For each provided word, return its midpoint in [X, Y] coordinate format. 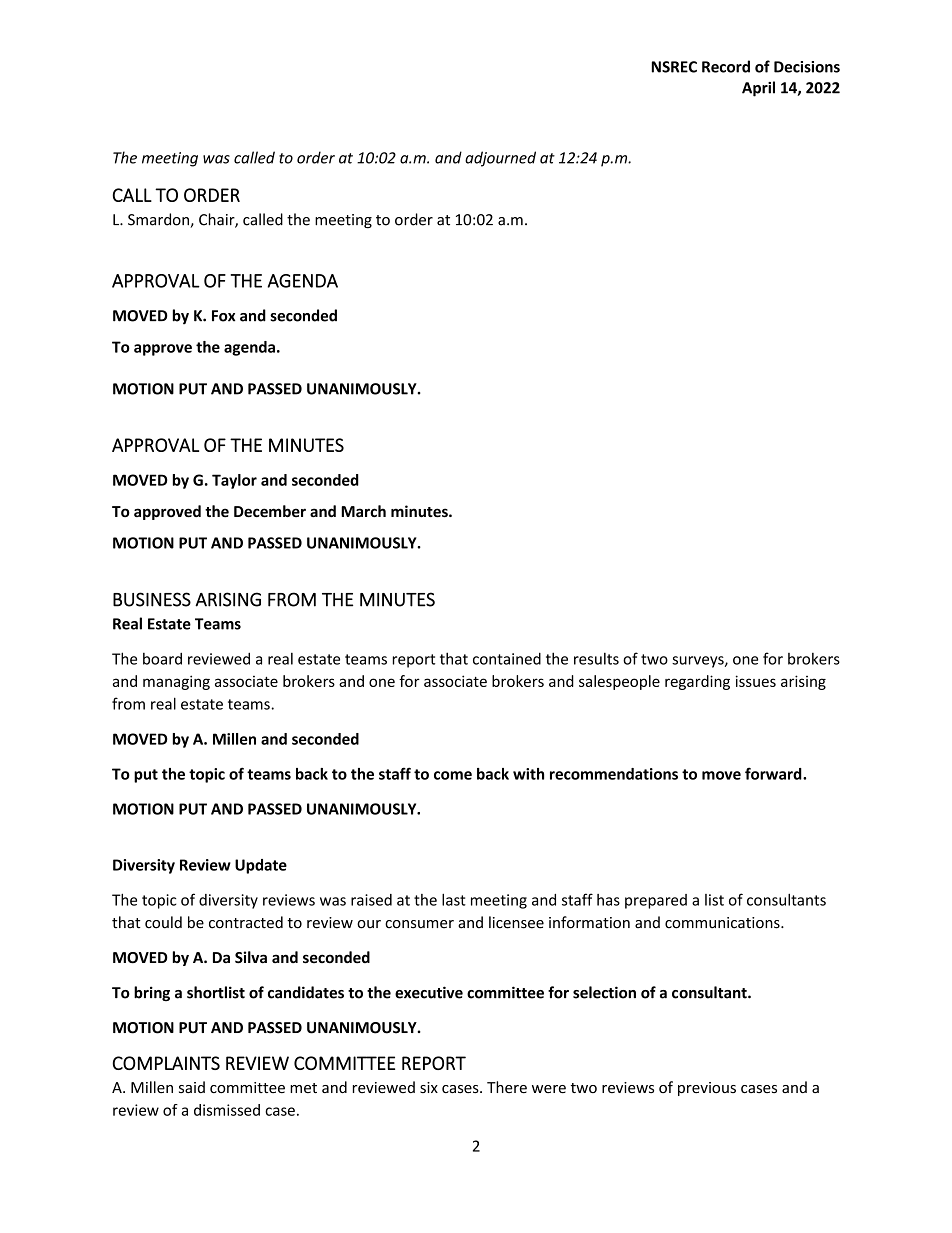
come [453, 775]
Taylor [234, 481]
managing [176, 682]
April [758, 89]
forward [774, 773]
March [363, 511]
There [507, 1087]
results [596, 658]
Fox [223, 316]
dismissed [227, 1110]
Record [726, 66]
